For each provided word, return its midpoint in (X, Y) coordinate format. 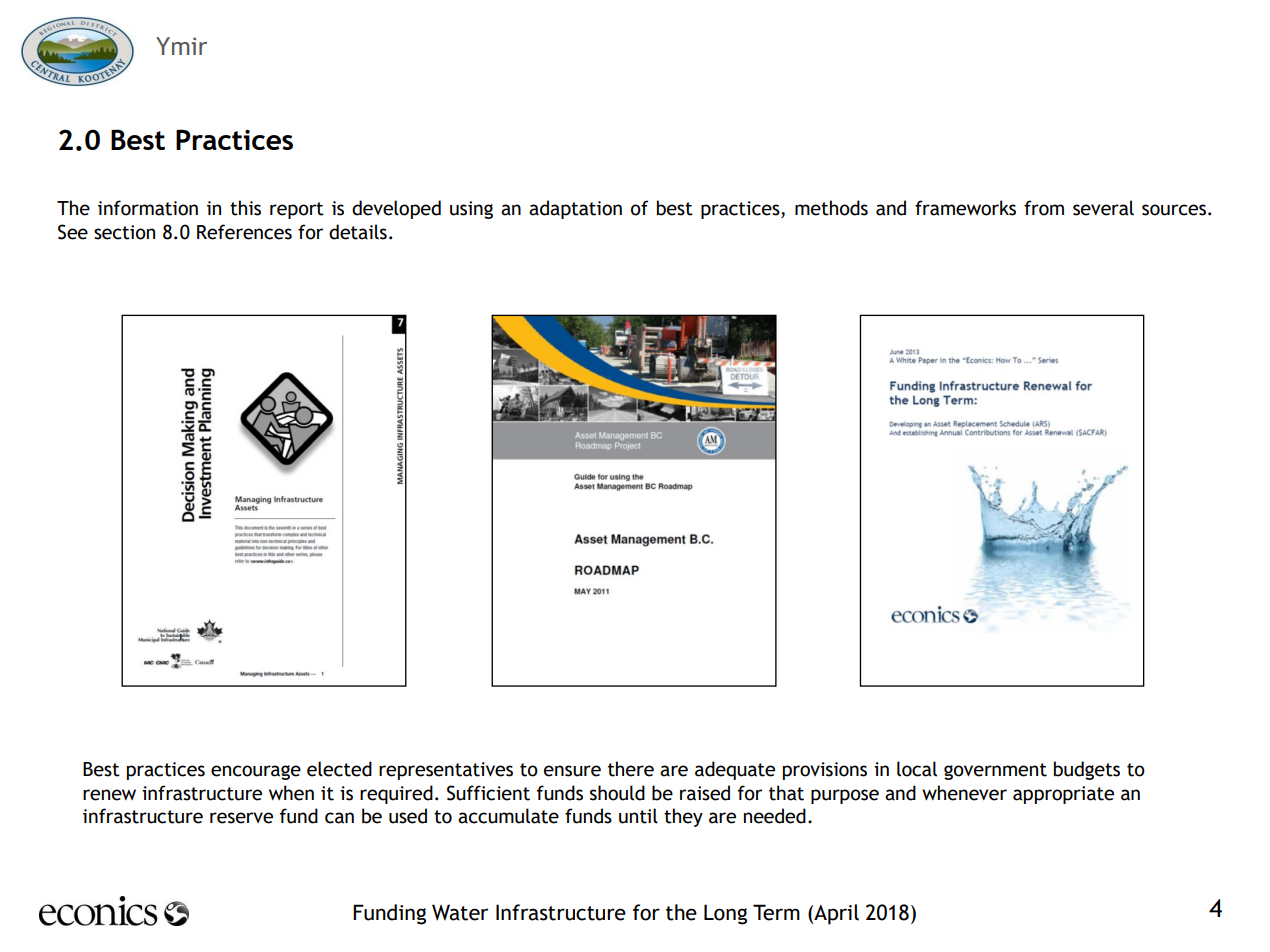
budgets (1087, 770)
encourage (256, 772)
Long (725, 914)
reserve (241, 818)
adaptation (575, 209)
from (1044, 208)
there (631, 769)
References (244, 232)
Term (776, 912)
